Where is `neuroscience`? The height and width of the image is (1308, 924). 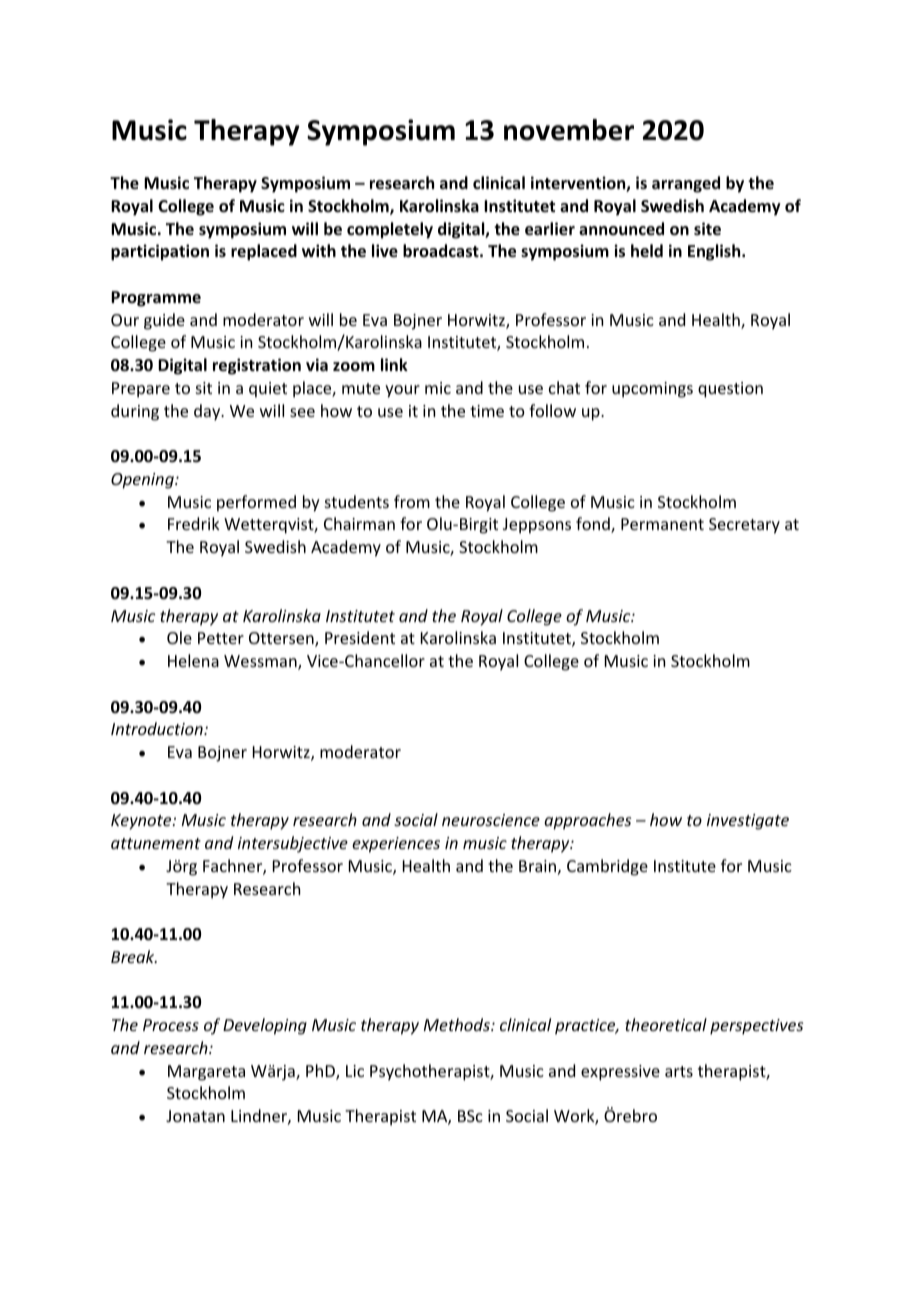
neuroscience is located at coordinates (491, 820).
